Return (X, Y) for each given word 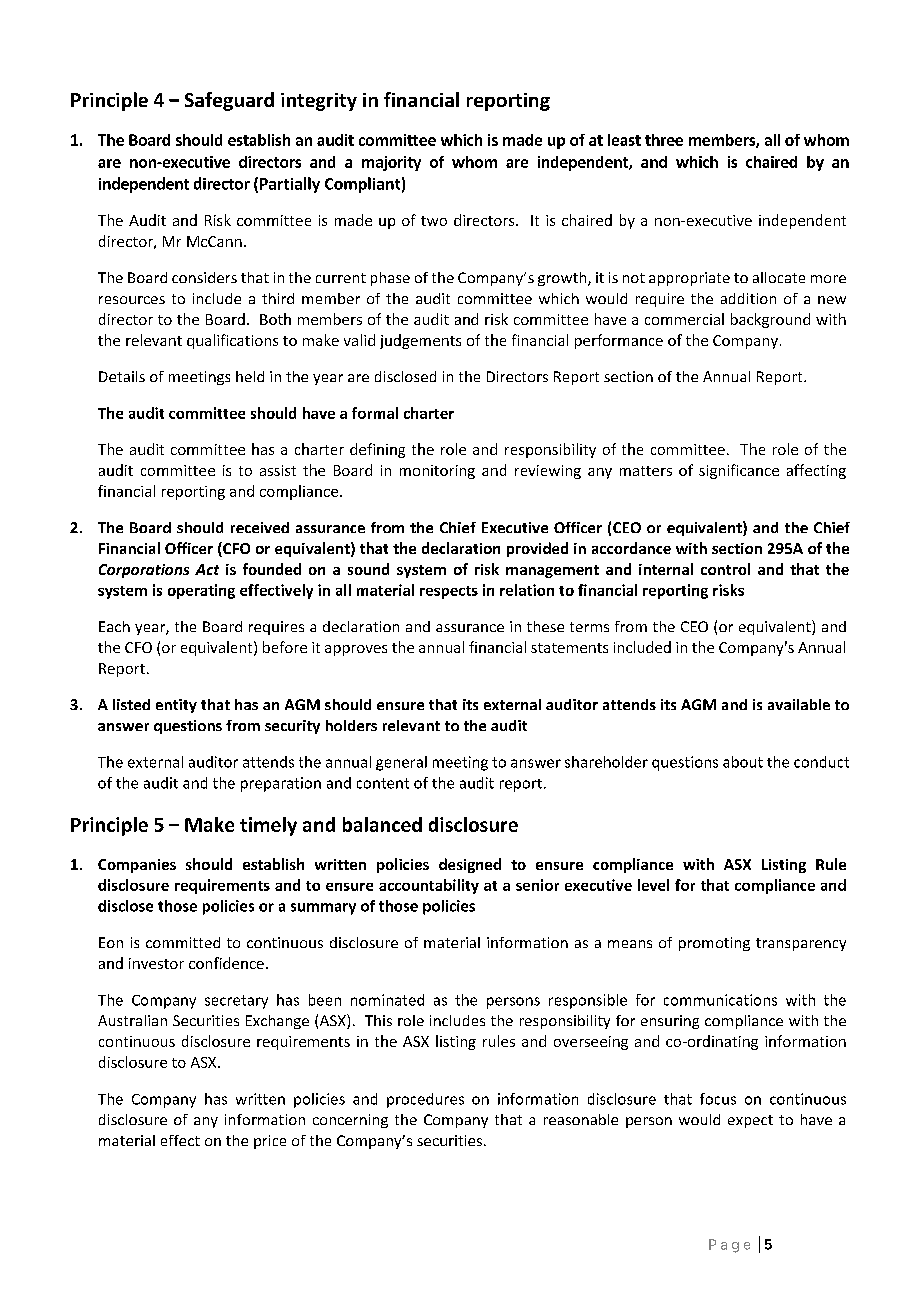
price (270, 1142)
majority (391, 163)
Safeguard (229, 101)
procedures (425, 1100)
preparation (281, 784)
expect (750, 1121)
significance (739, 471)
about (743, 762)
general (401, 763)
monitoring (437, 472)
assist (278, 470)
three (664, 140)
